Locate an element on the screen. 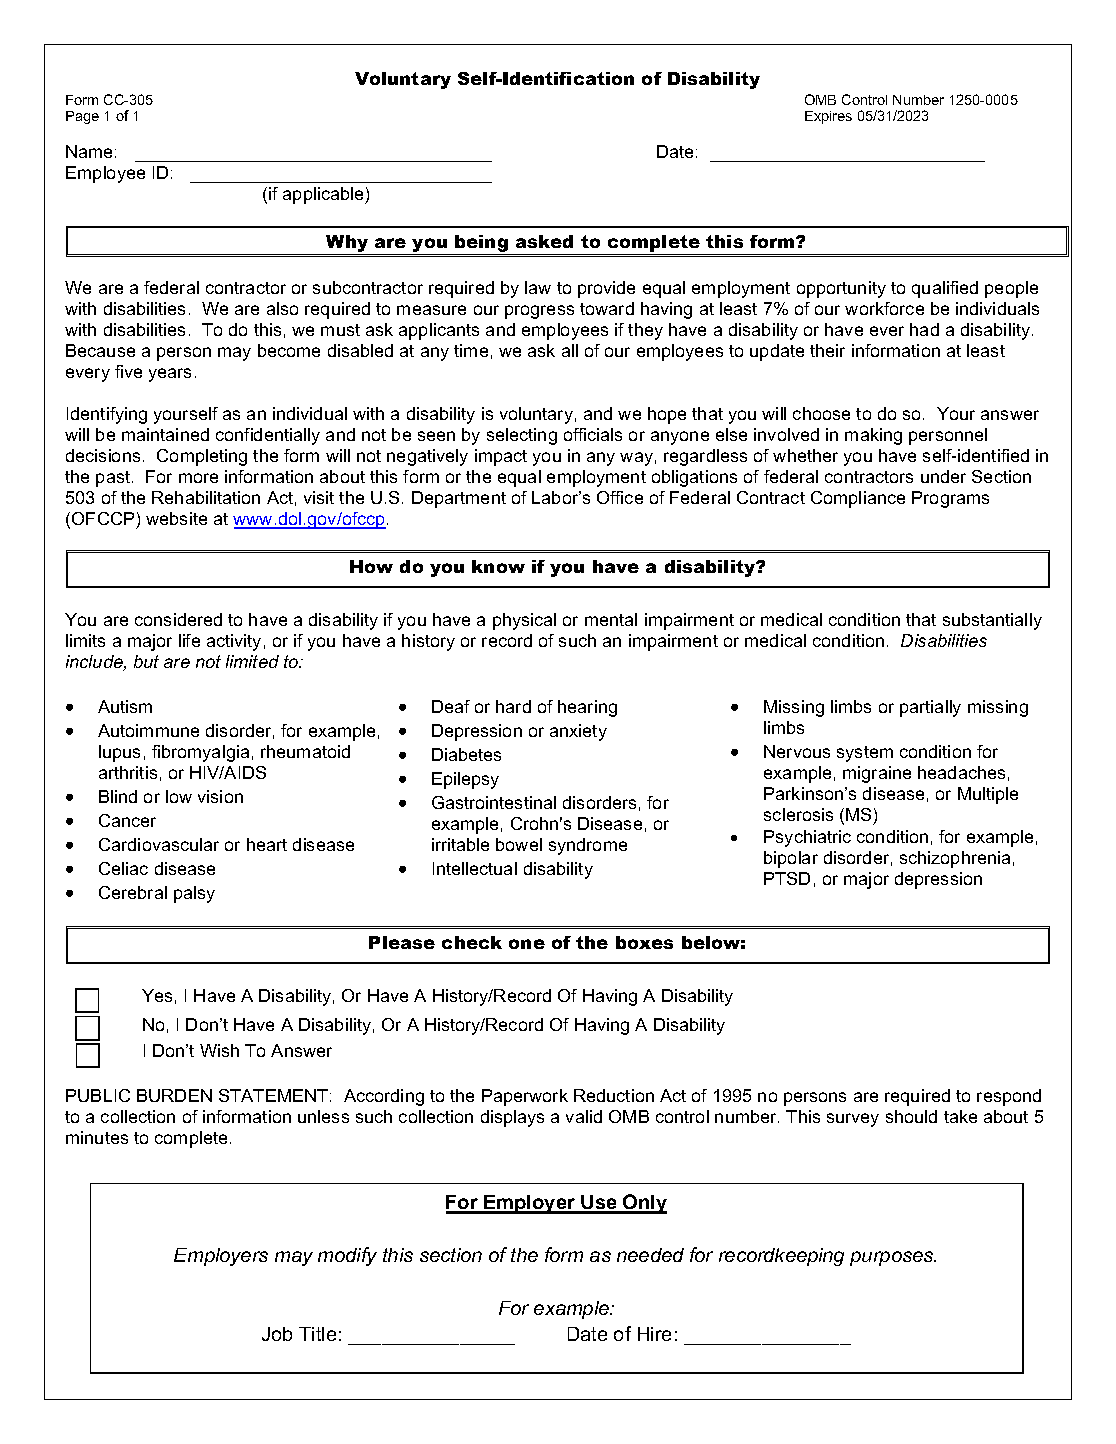  anxiety is located at coordinates (578, 732).
